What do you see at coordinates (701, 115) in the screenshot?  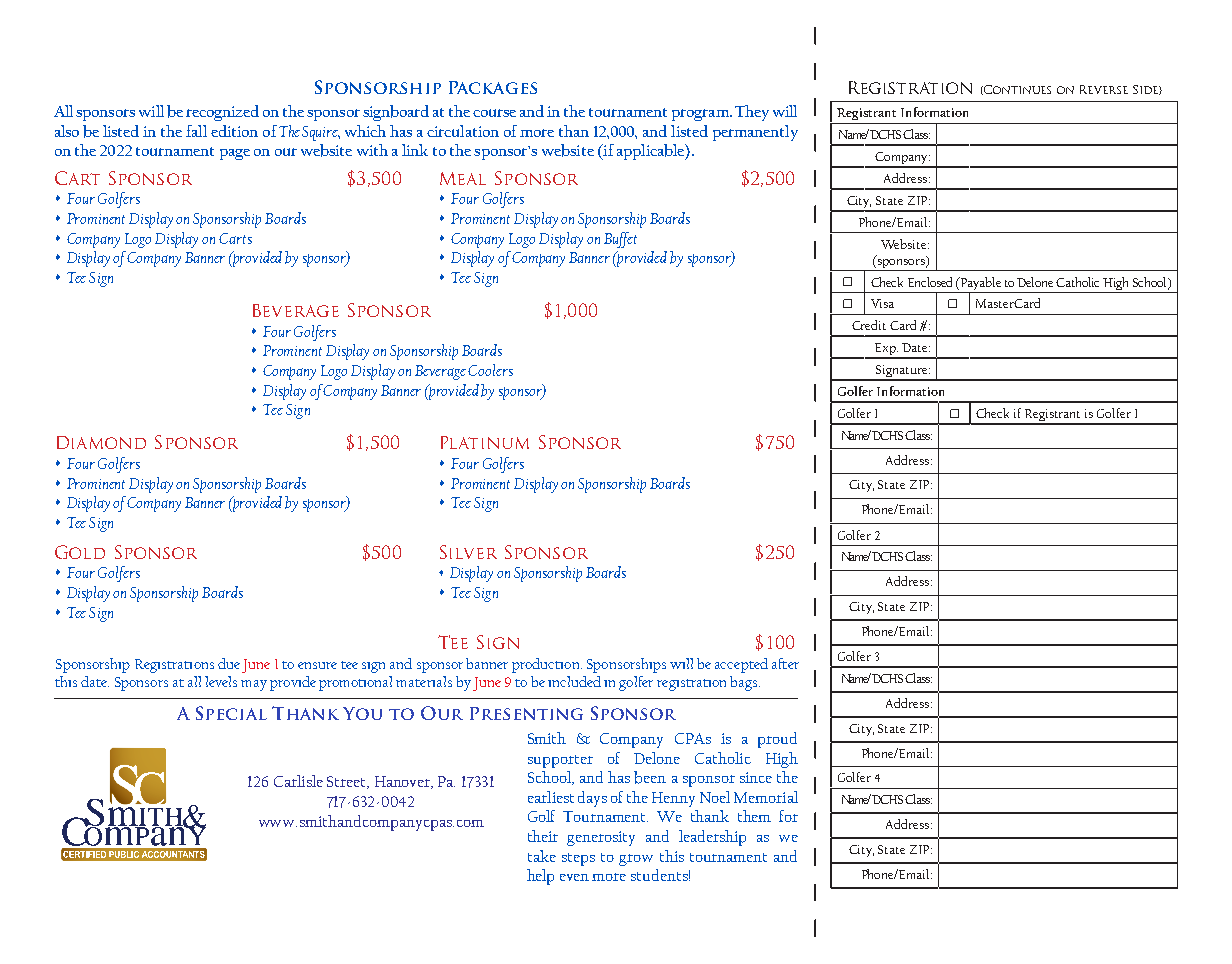 I see `program` at bounding box center [701, 115].
